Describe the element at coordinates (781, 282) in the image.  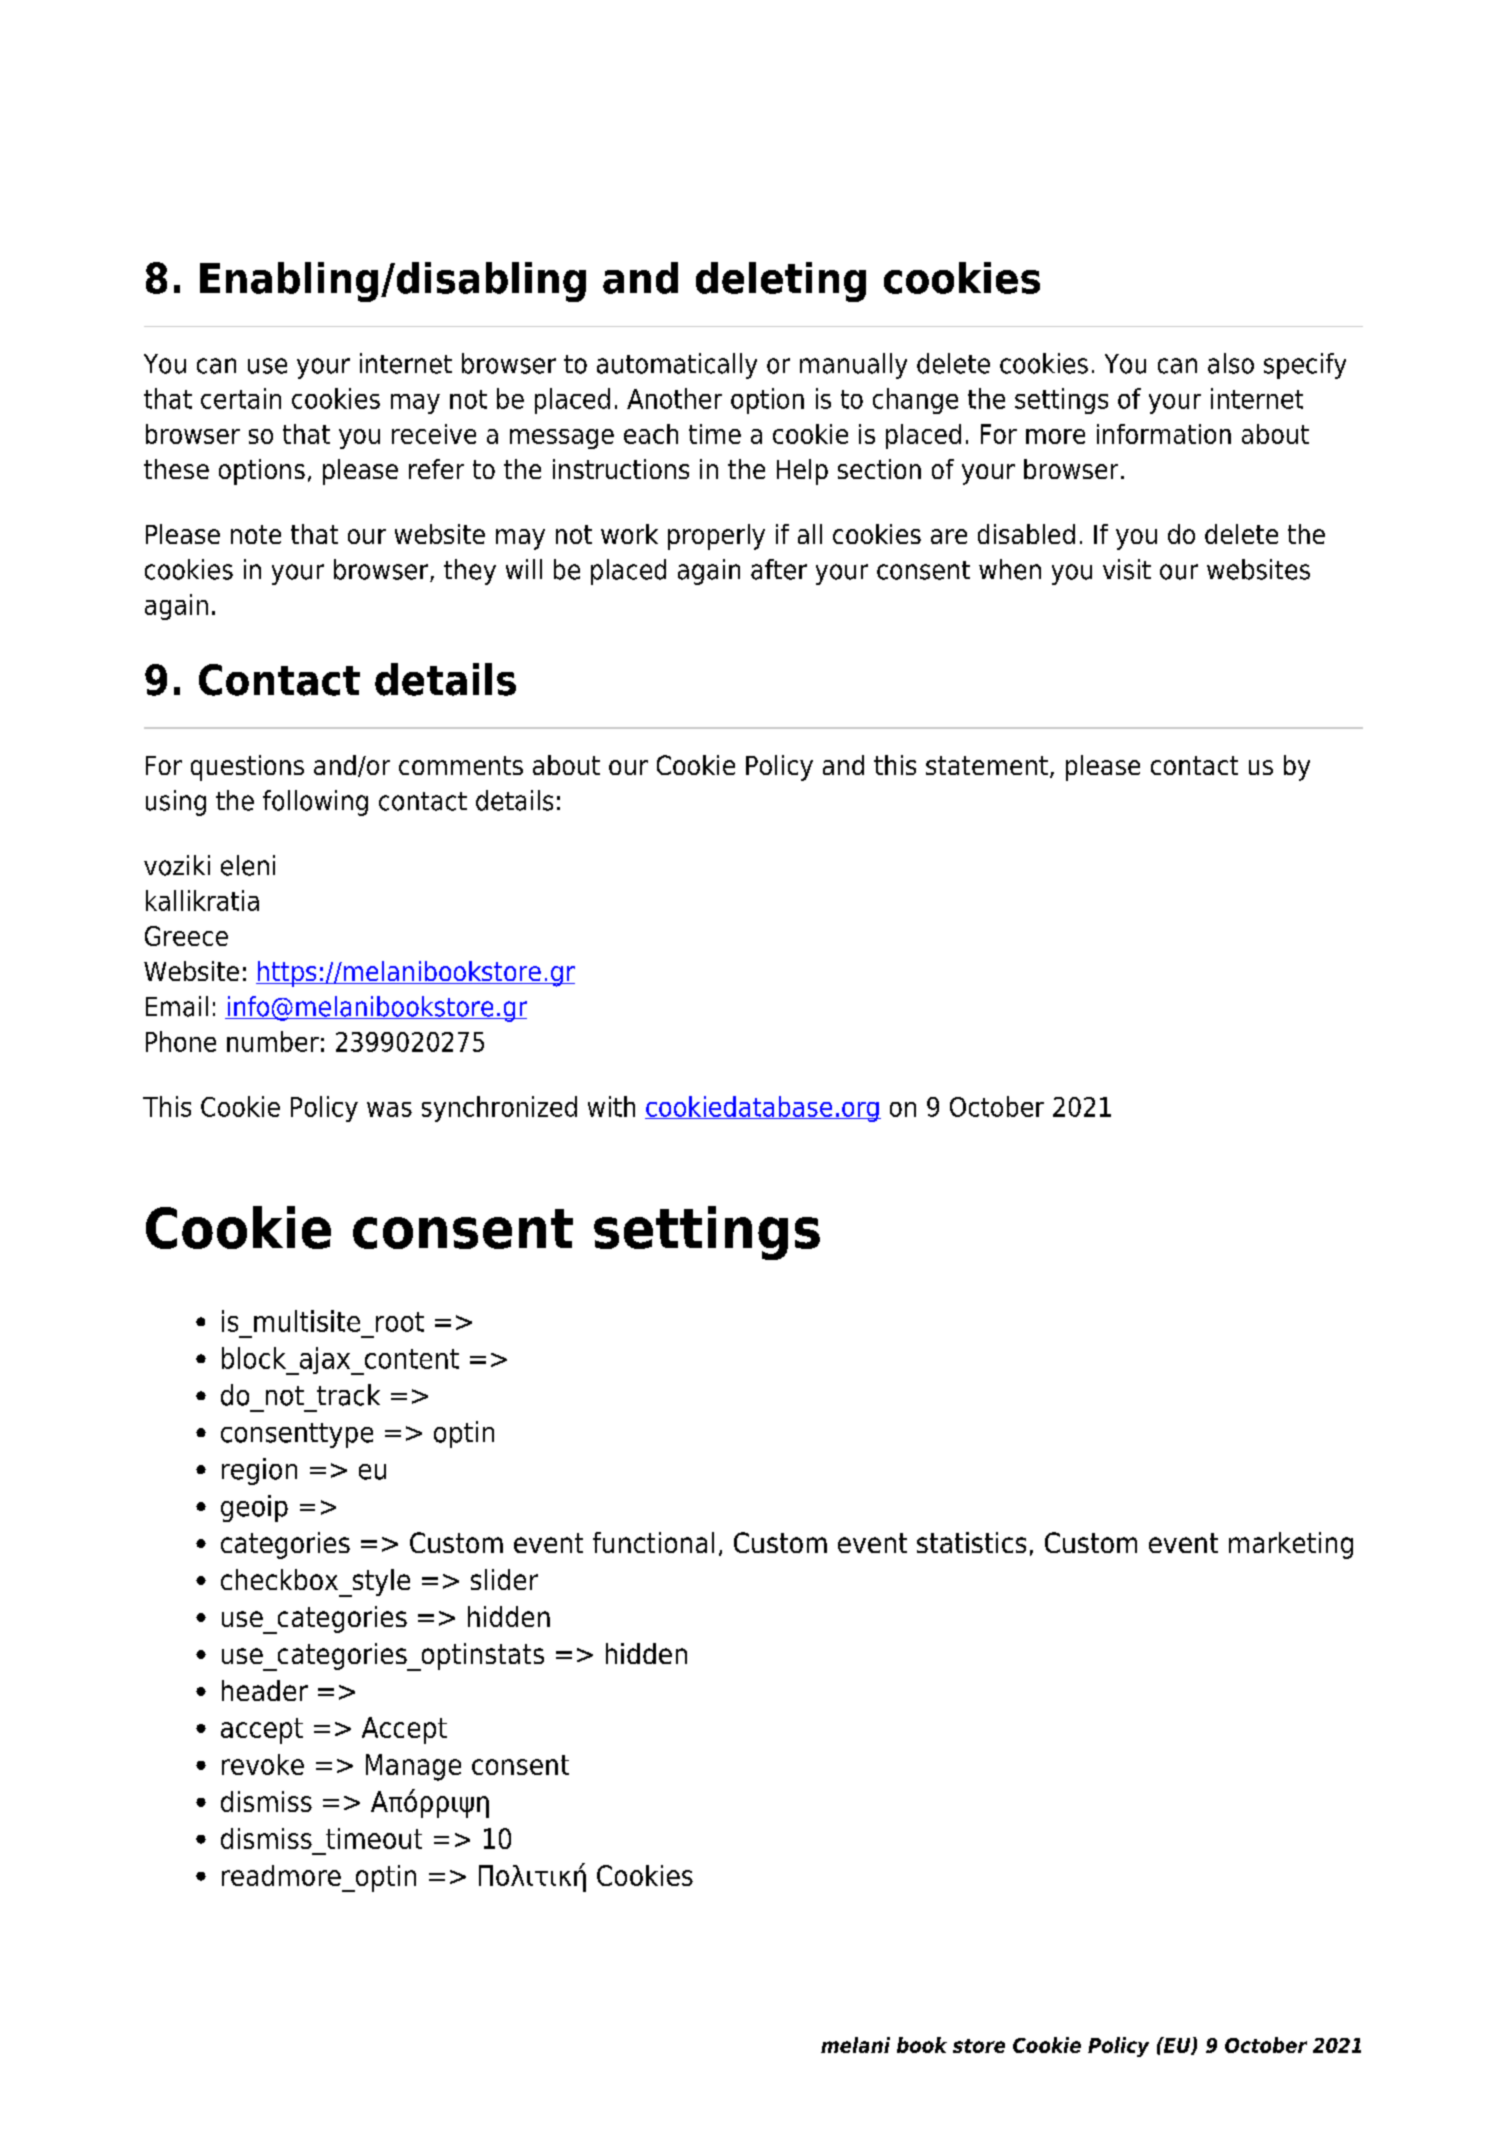
I see `deleting` at that location.
